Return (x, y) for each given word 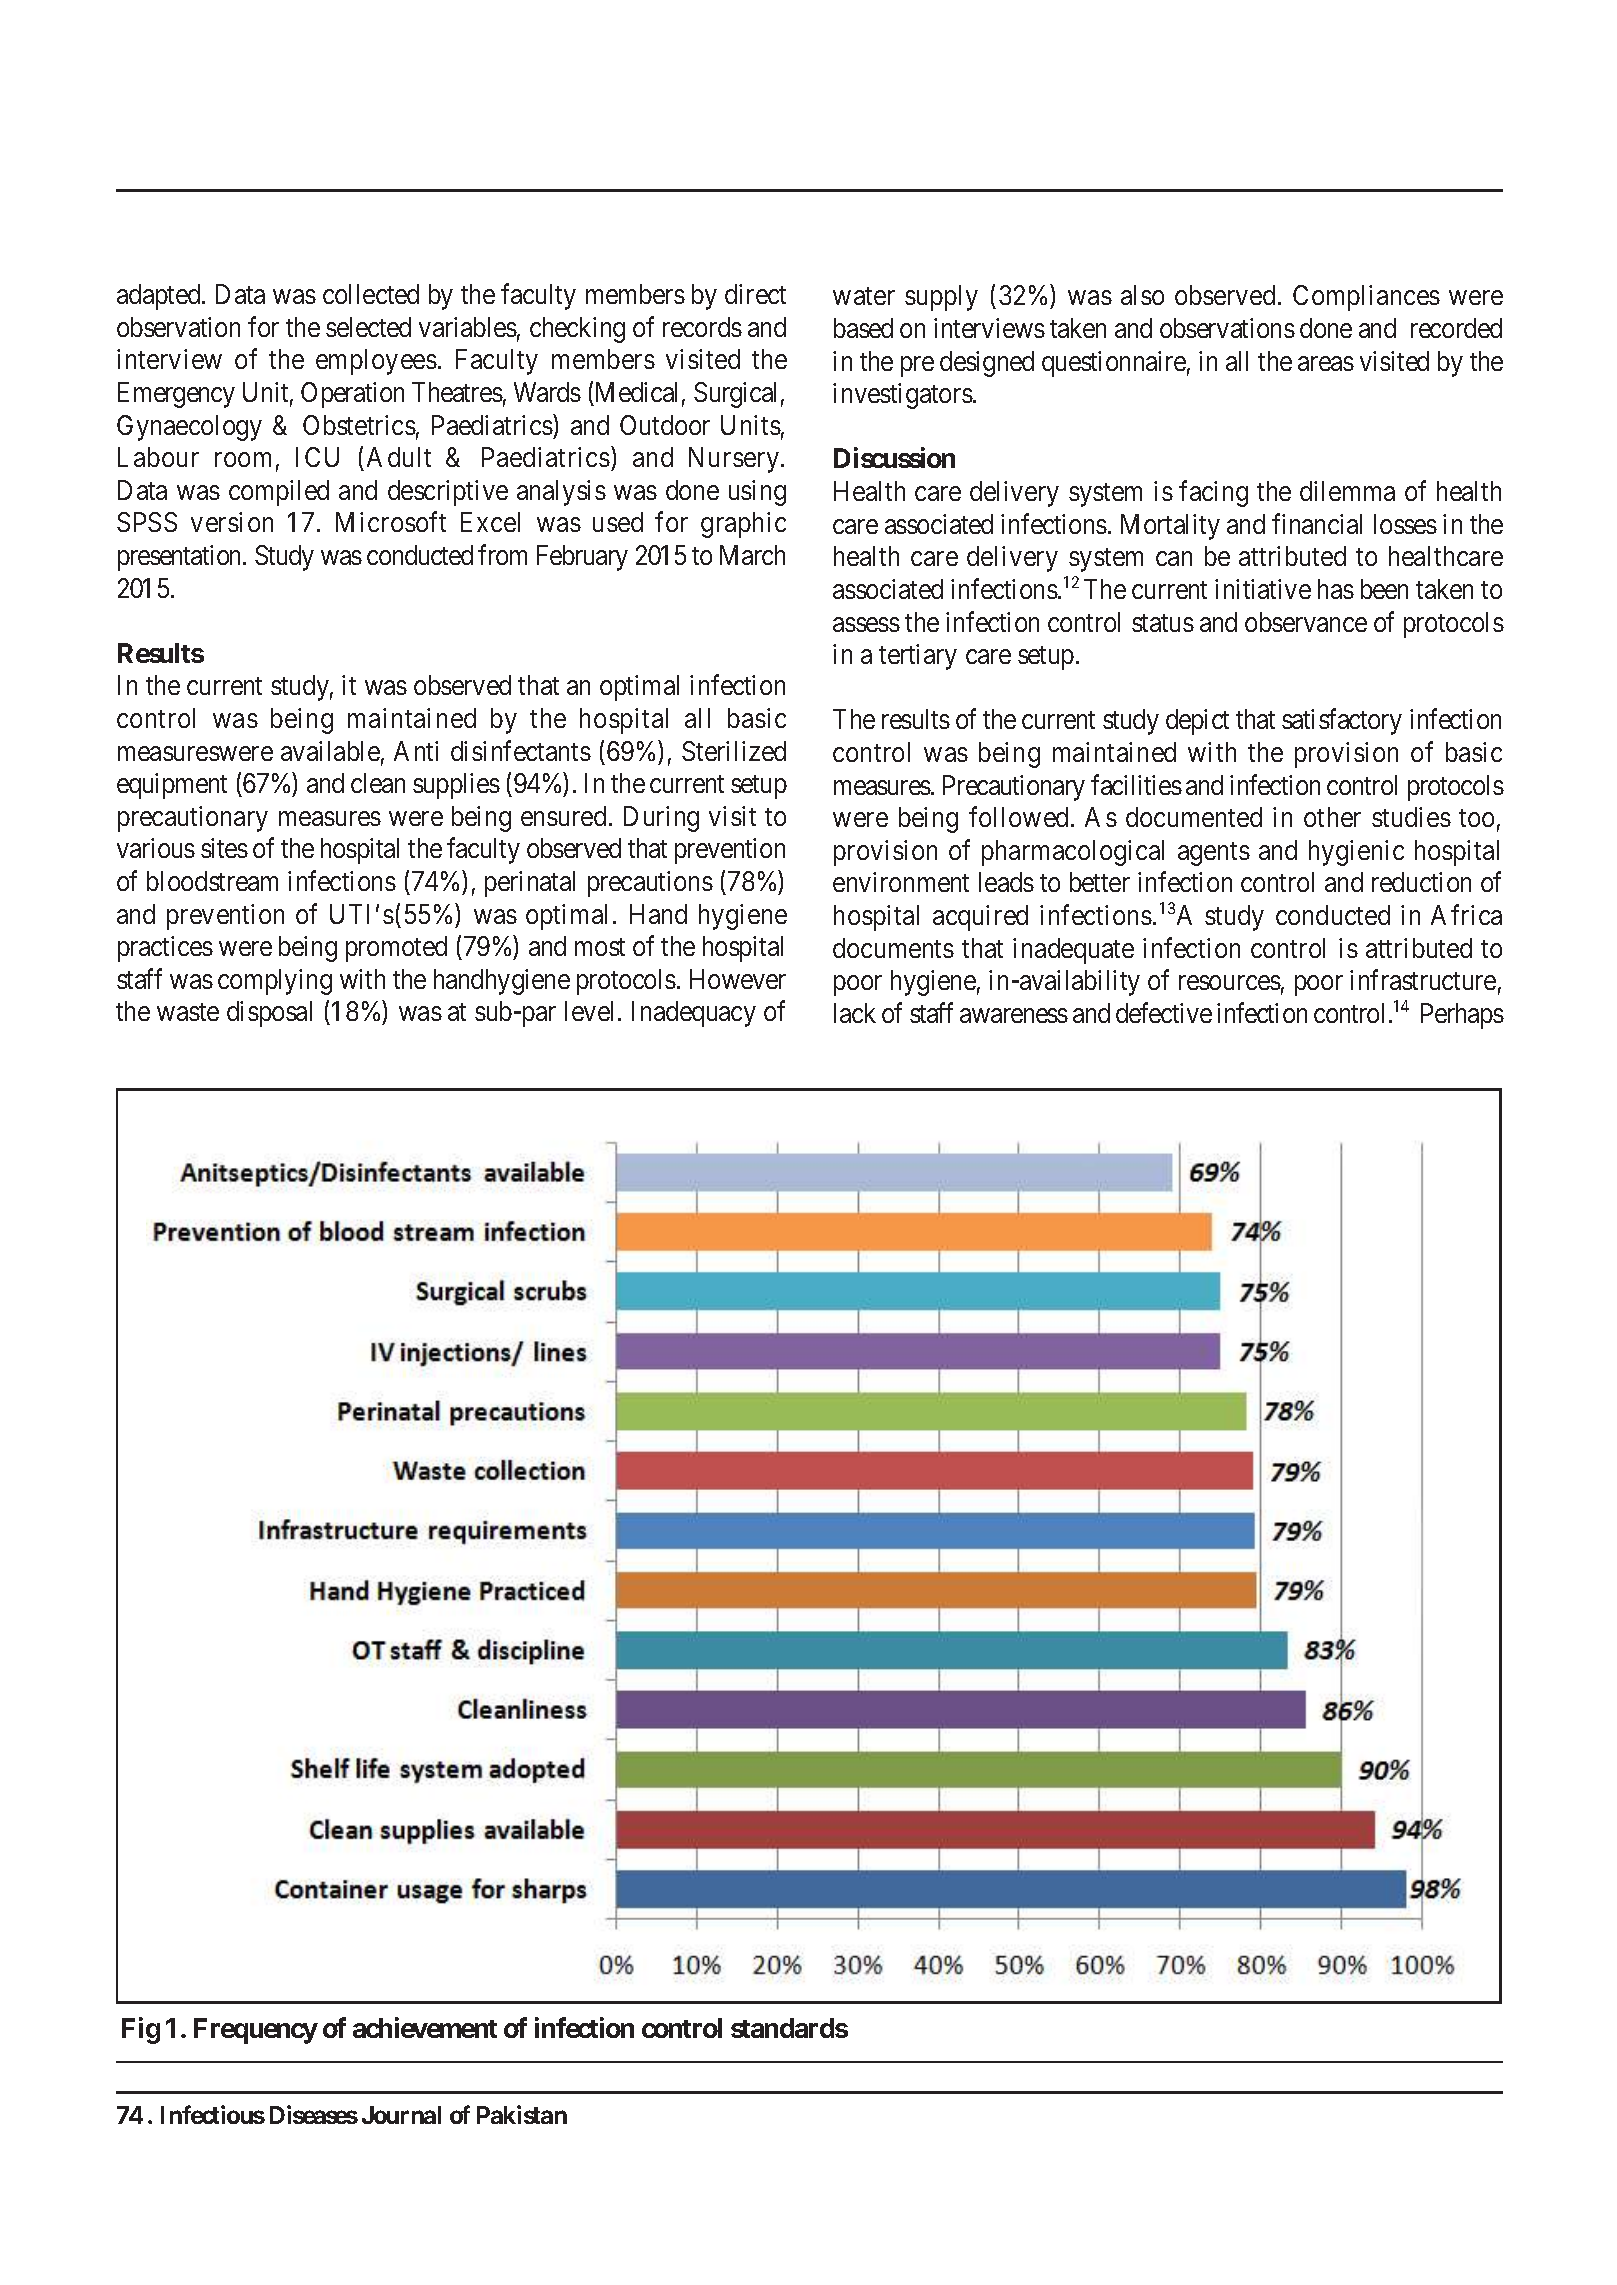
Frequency (256, 2031)
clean (378, 783)
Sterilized (734, 751)
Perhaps (1462, 1016)
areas (1326, 363)
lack (855, 1013)
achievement (425, 2027)
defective (1164, 1012)
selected (368, 327)
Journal (401, 2115)
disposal (269, 1014)
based (863, 328)
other (1332, 817)
